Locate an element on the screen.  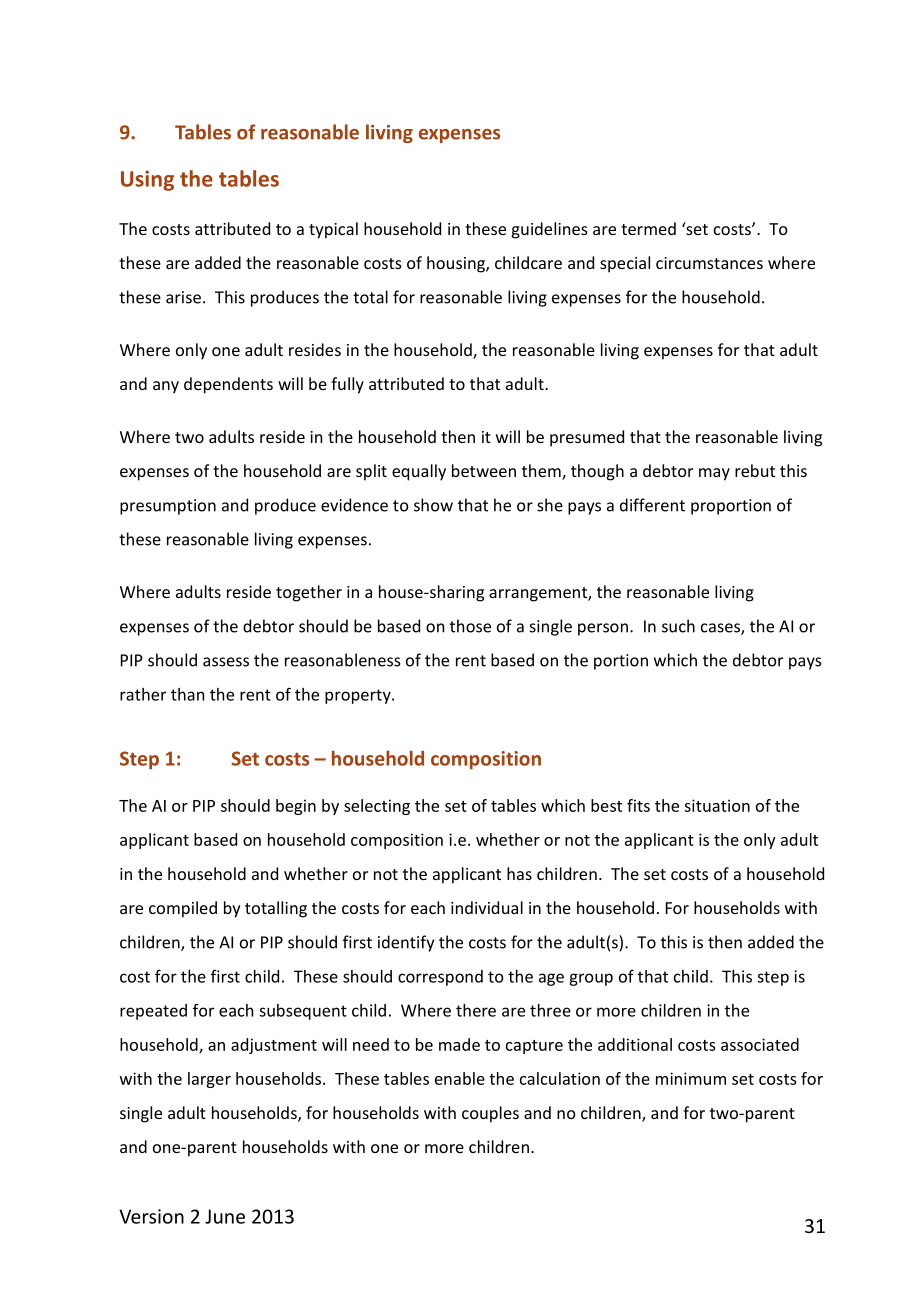
than is located at coordinates (187, 694).
